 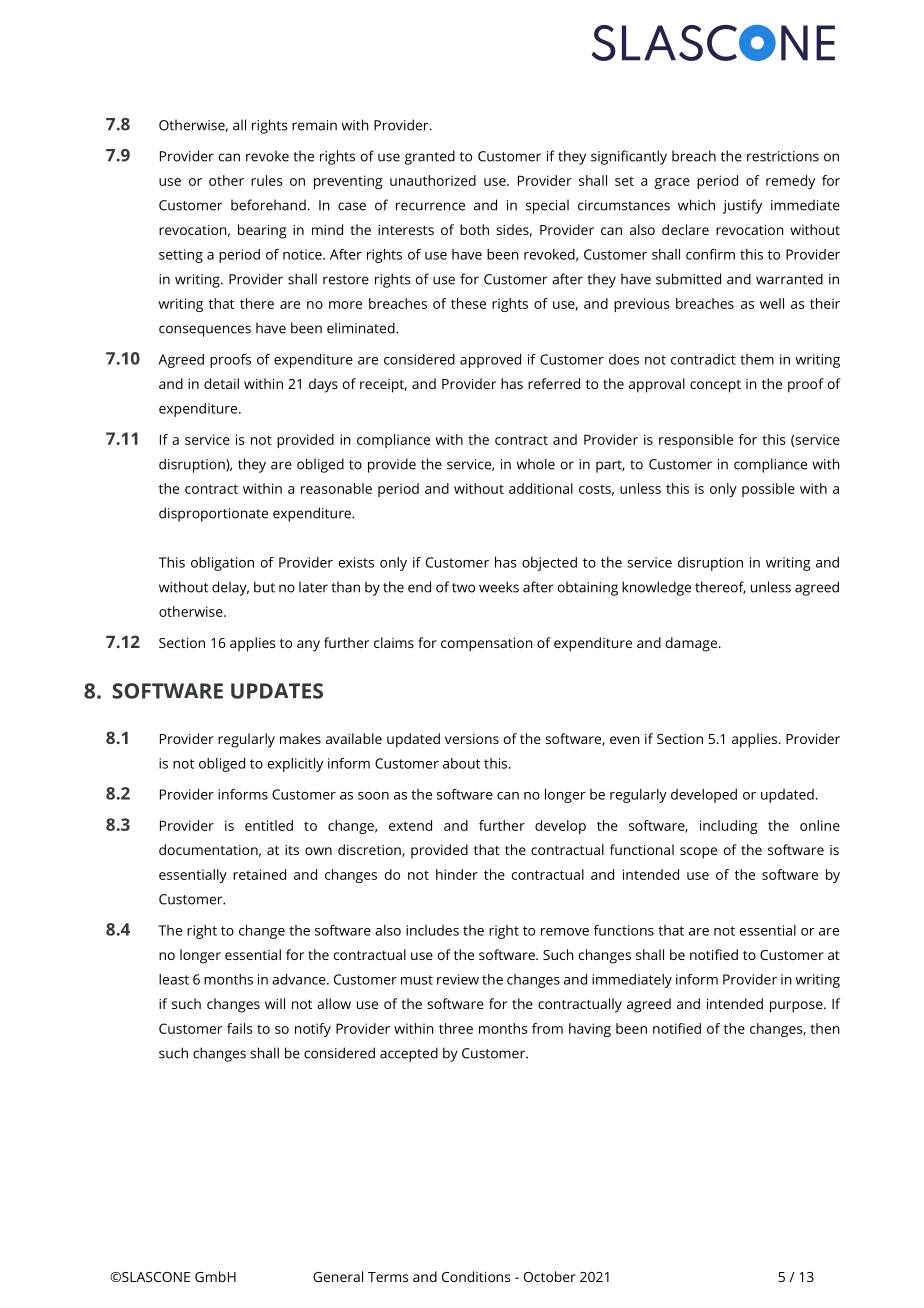 I want to click on detail, so click(x=221, y=383).
